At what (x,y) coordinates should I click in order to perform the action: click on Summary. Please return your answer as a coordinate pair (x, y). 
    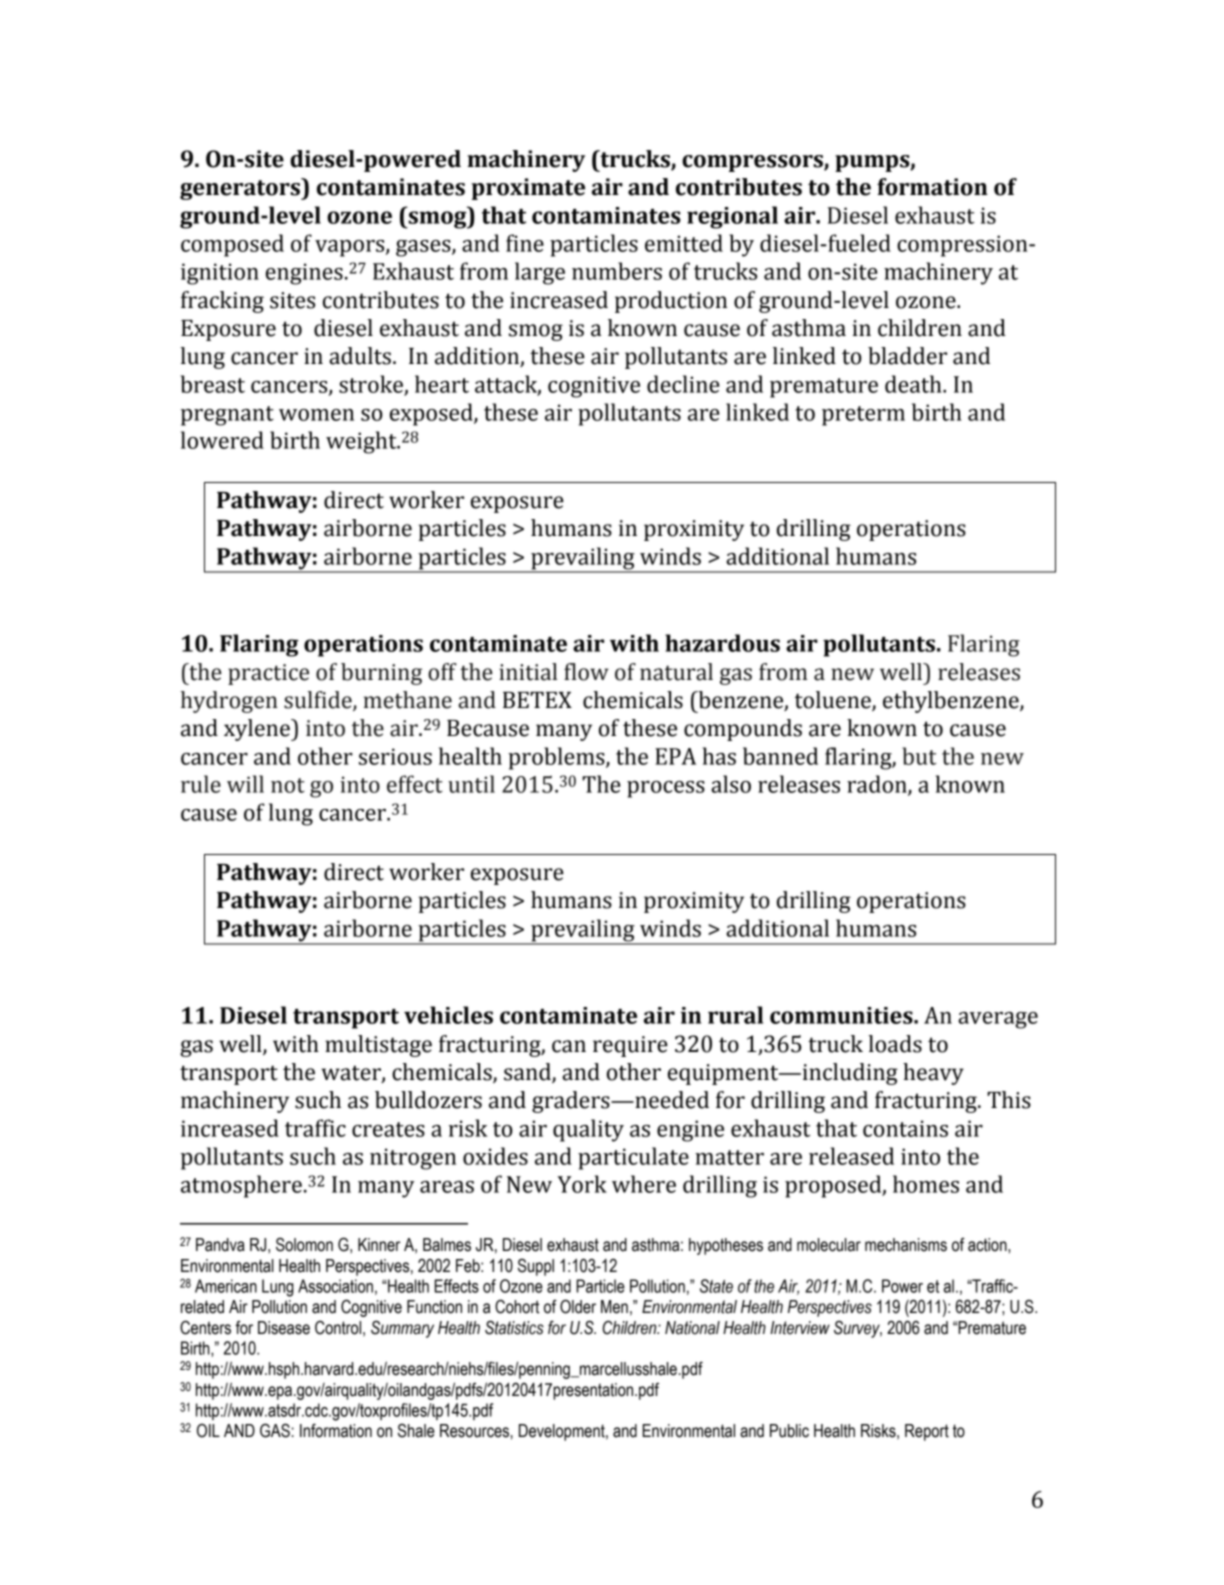
    Looking at the image, I should click on (402, 1329).
